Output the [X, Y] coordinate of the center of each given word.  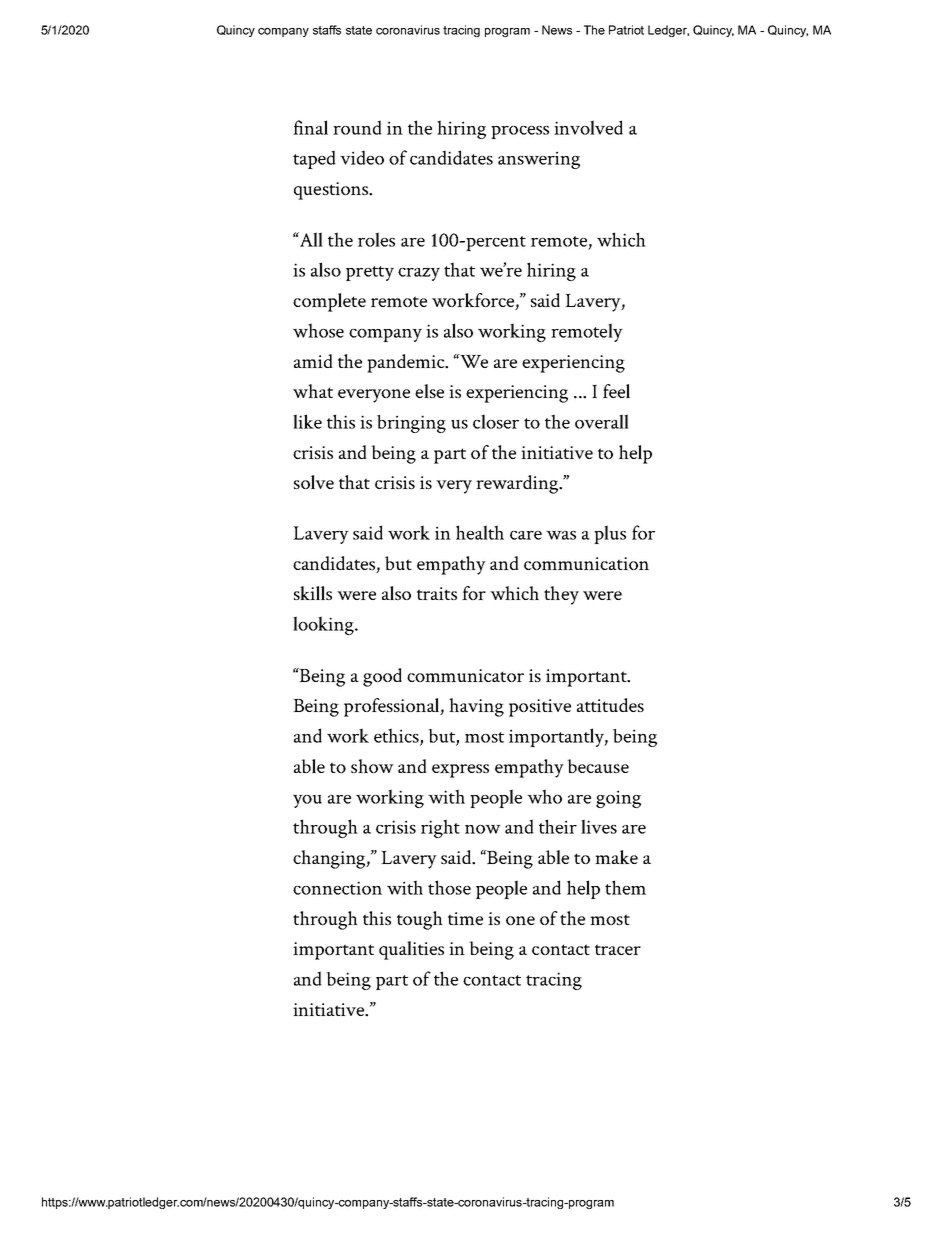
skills [313, 593]
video [362, 157]
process [520, 132]
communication [586, 563]
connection [337, 888]
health [480, 532]
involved [588, 127]
